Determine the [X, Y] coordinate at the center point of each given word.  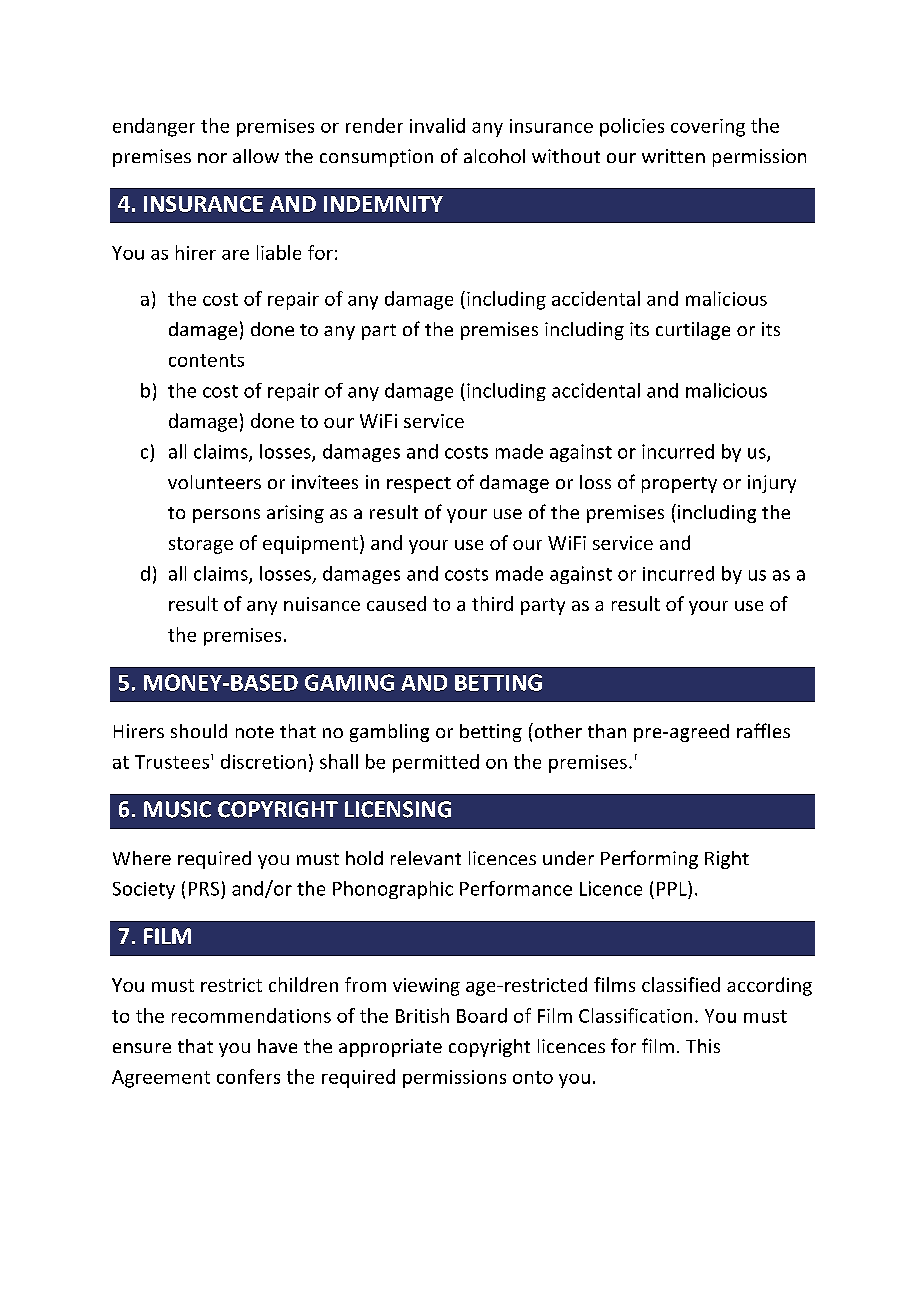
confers [248, 1076]
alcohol [494, 156]
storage [201, 545]
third [492, 603]
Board [482, 1015]
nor [212, 158]
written [673, 156]
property [679, 485]
